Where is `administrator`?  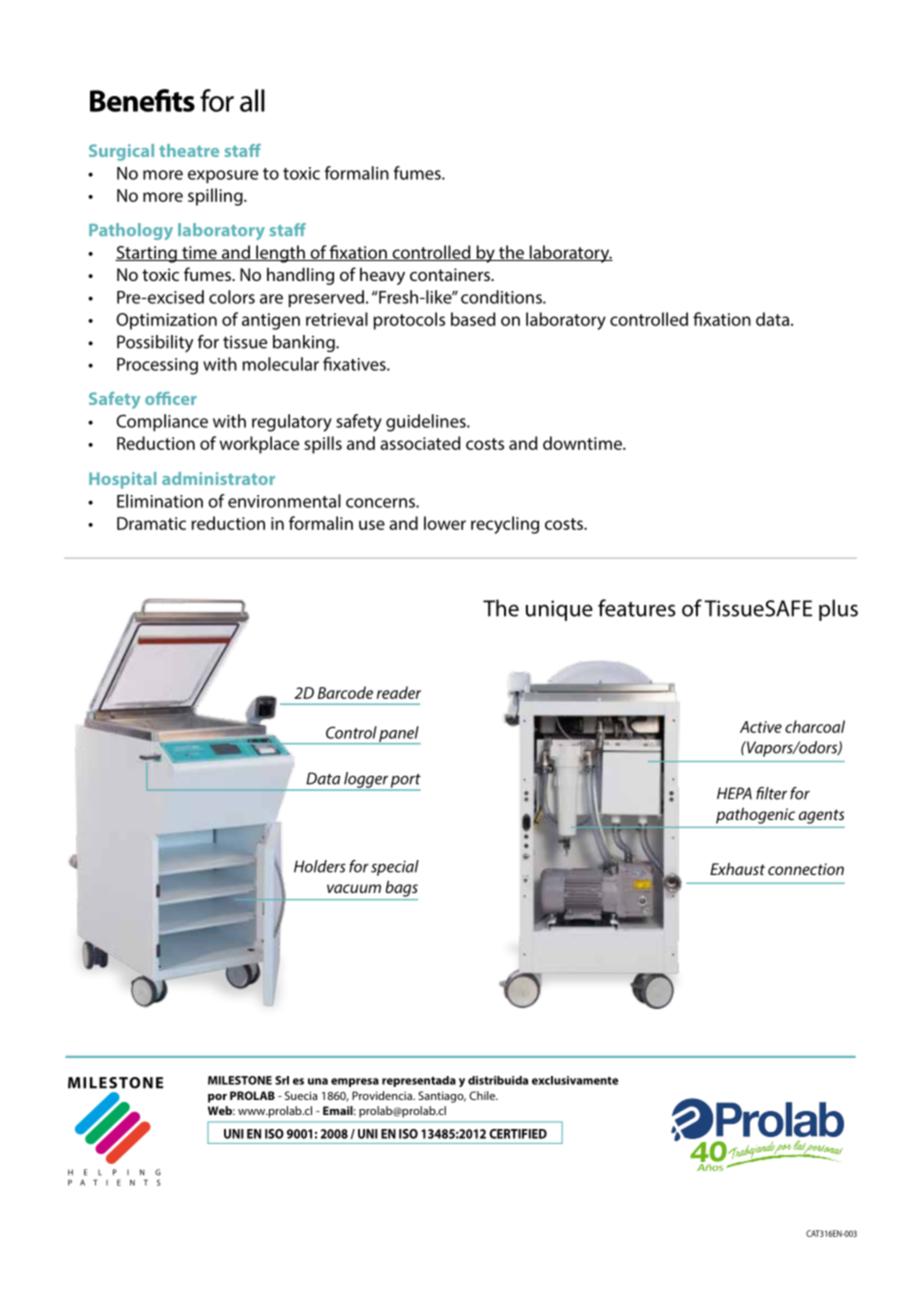
administrator is located at coordinates (218, 478).
